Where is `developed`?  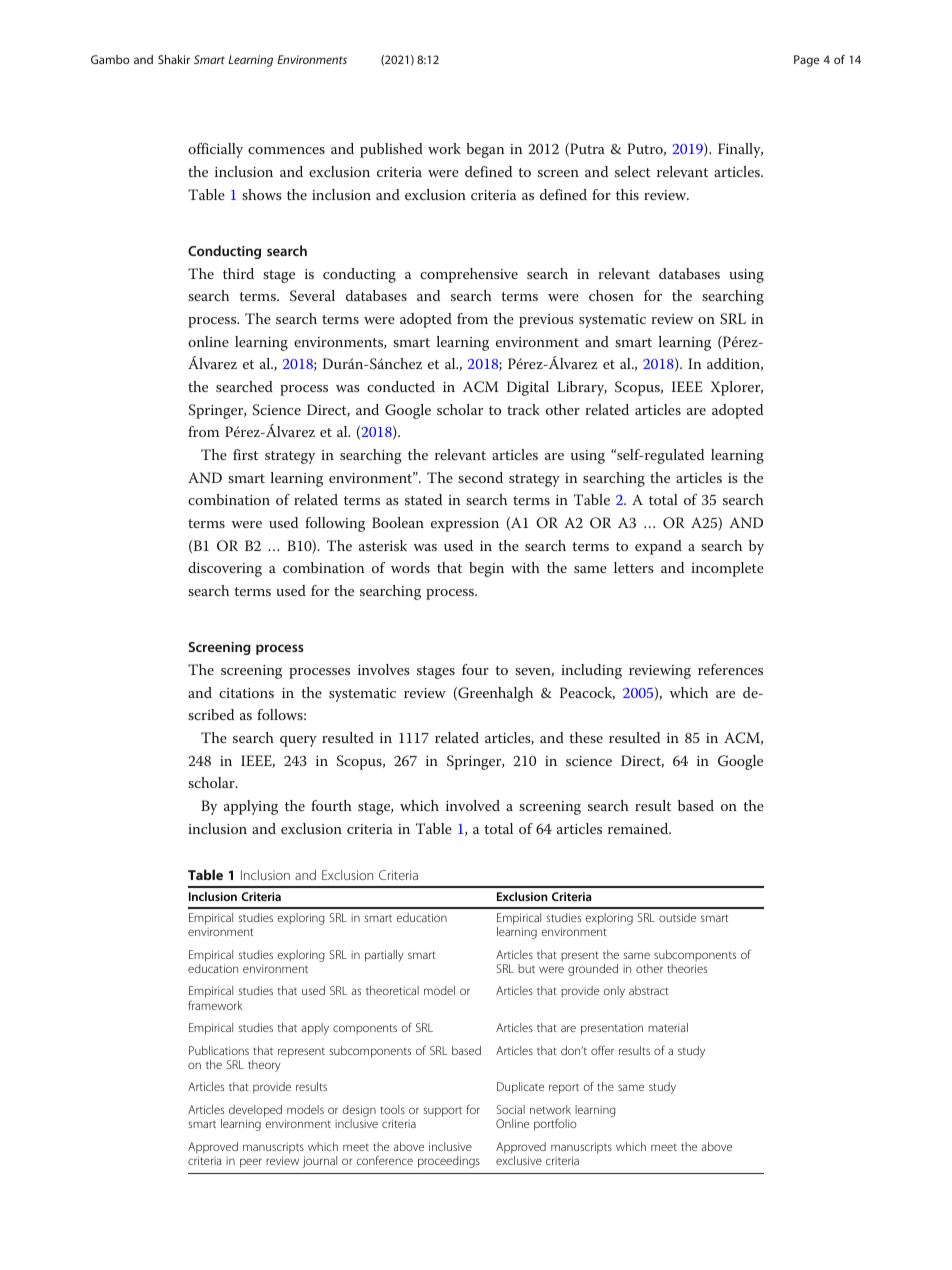 developed is located at coordinates (255, 1111).
